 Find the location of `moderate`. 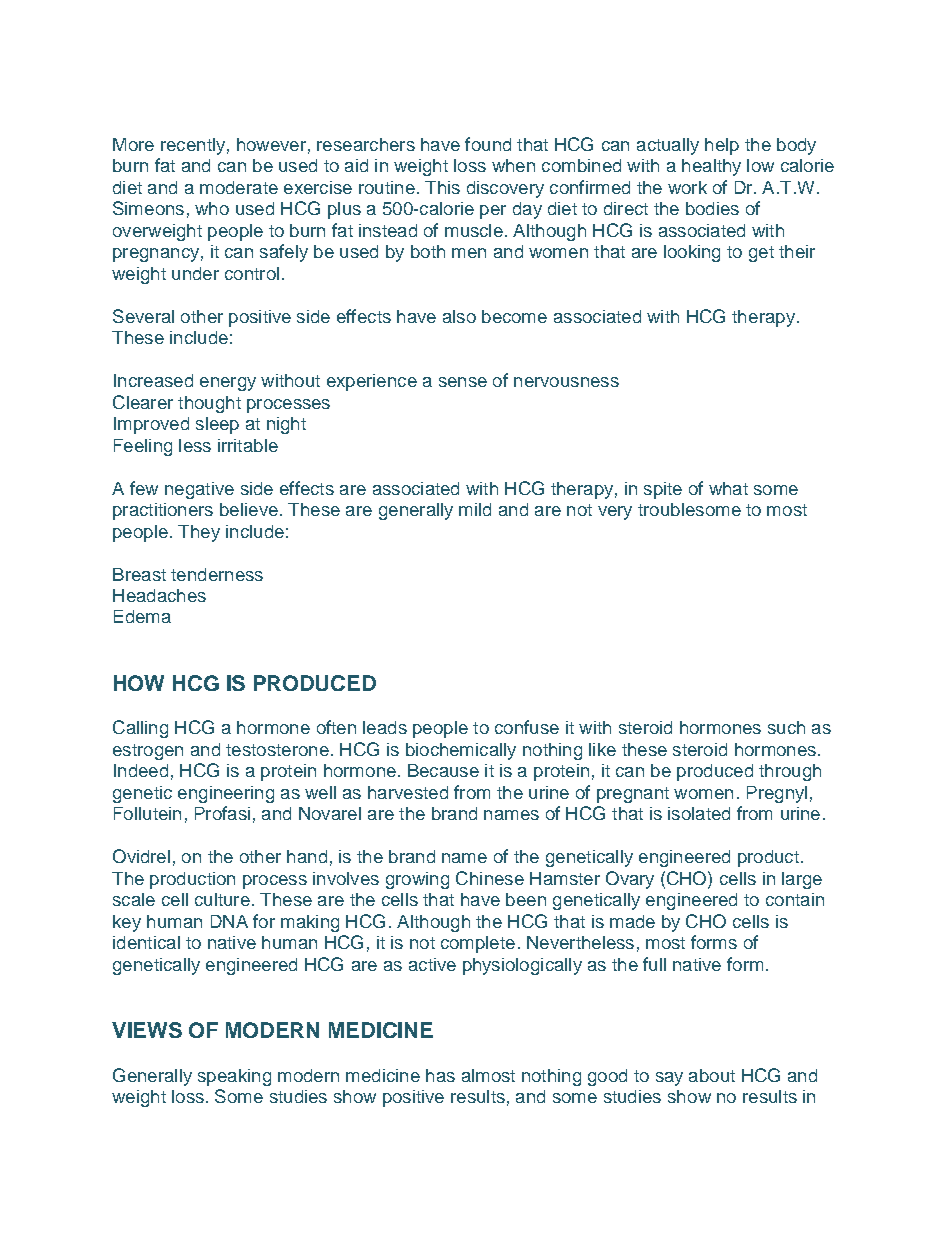

moderate is located at coordinates (239, 187).
